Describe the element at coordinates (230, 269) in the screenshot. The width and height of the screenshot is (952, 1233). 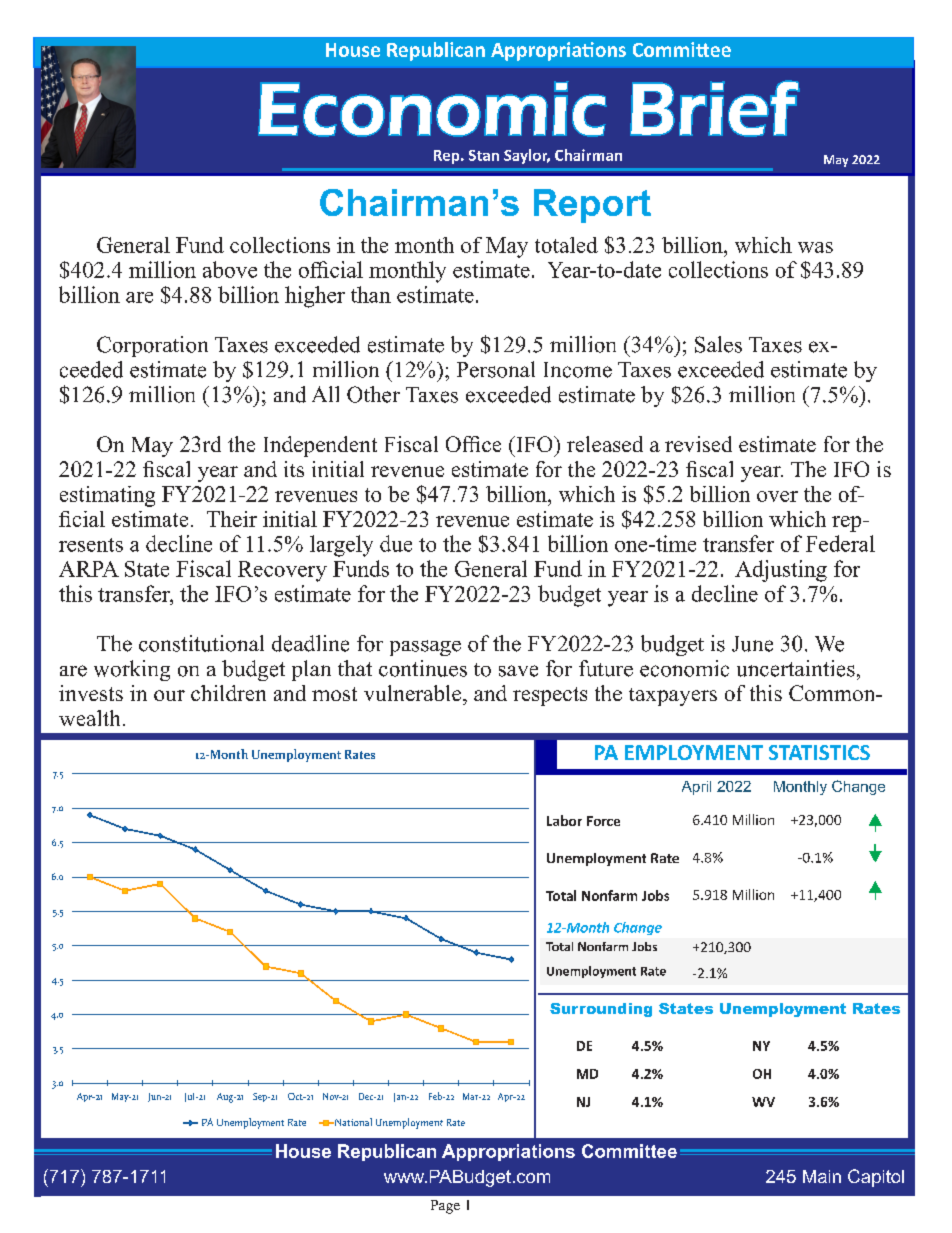
I see `above` at that location.
